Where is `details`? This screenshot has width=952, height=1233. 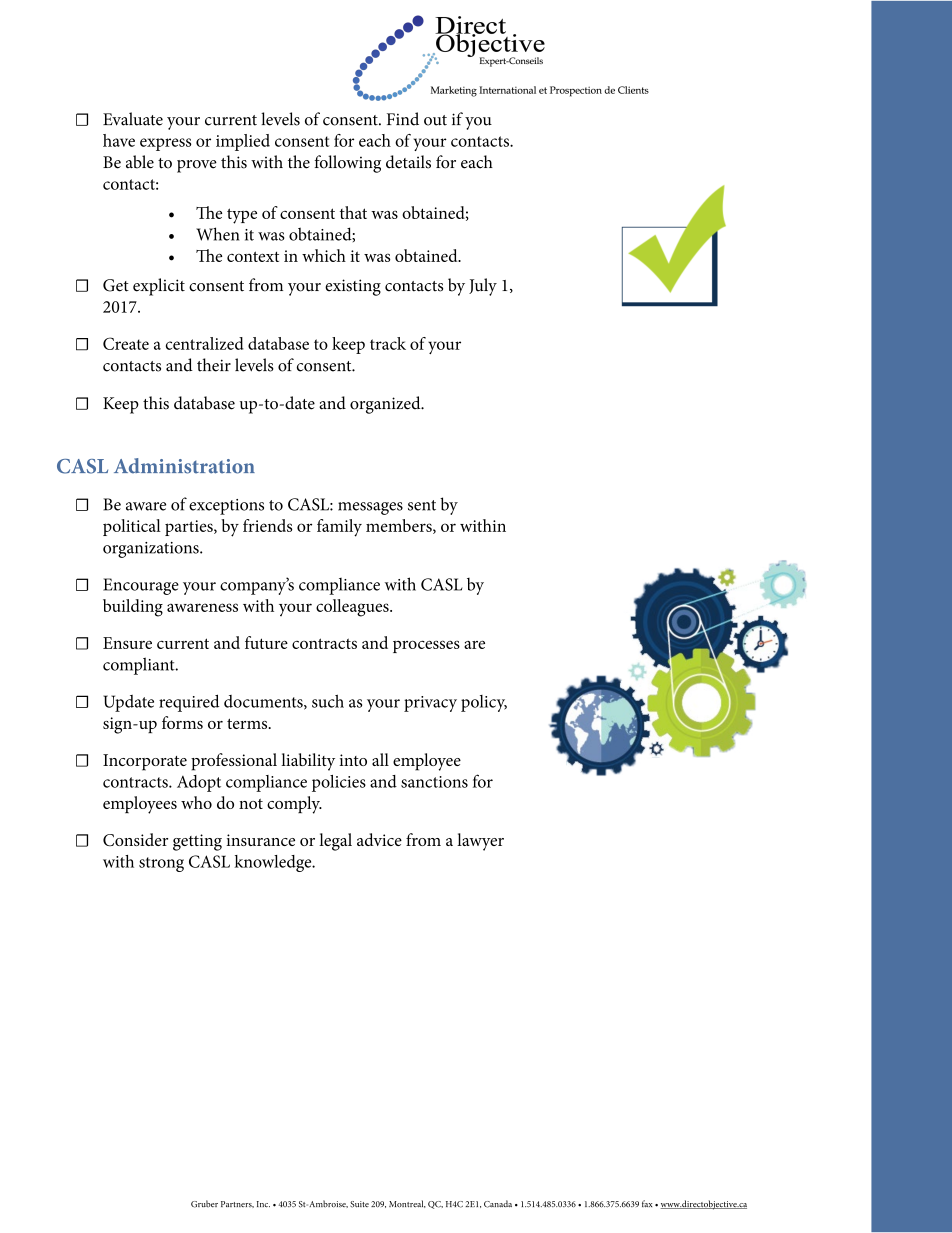 details is located at coordinates (408, 162).
